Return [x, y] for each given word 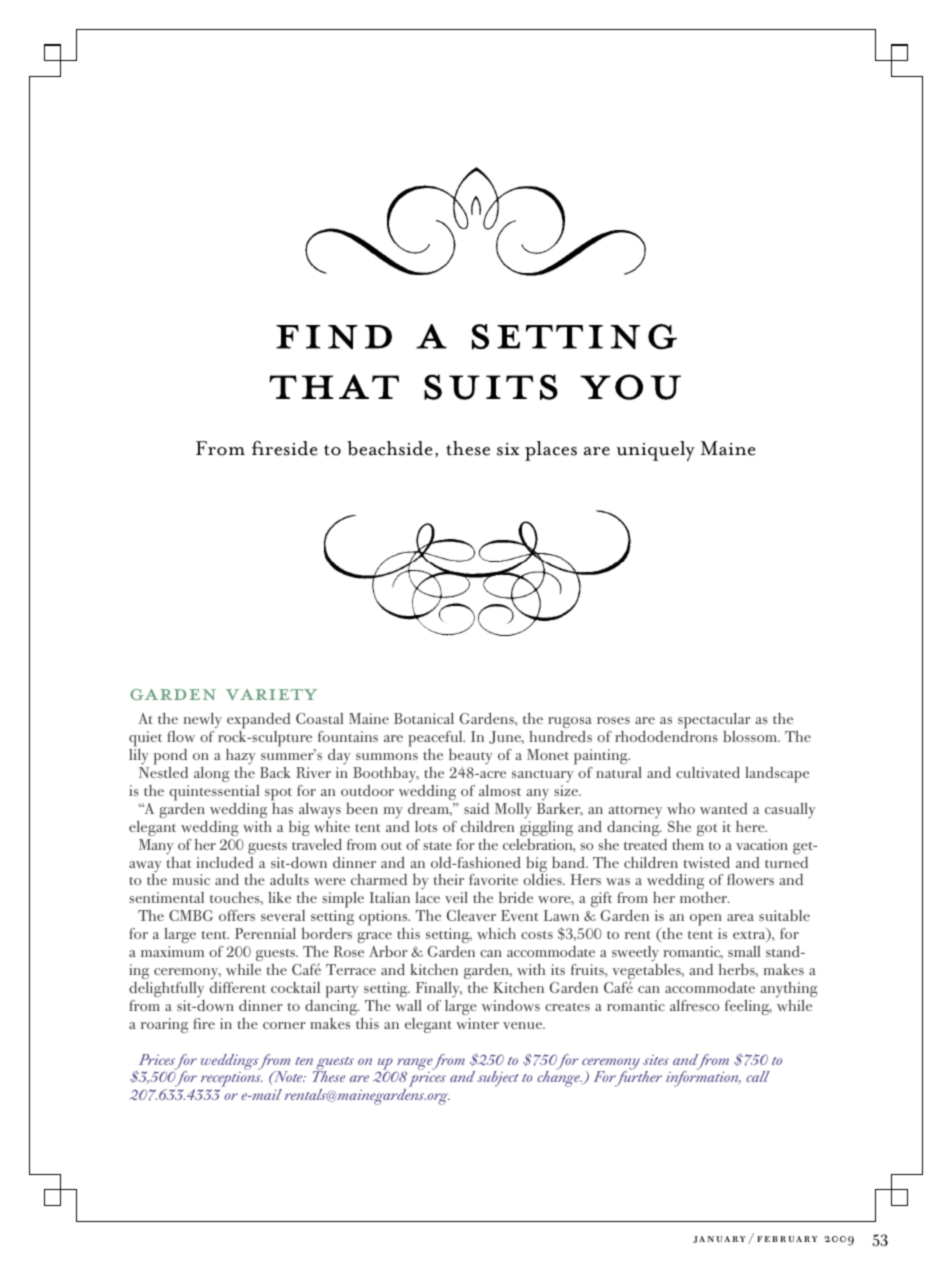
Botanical [424, 718]
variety [271, 694]
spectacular [714, 722]
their [448, 879]
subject [498, 1079]
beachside [390, 448]
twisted [706, 862]
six [508, 449]
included [225, 862]
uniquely [655, 451]
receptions [232, 1081]
